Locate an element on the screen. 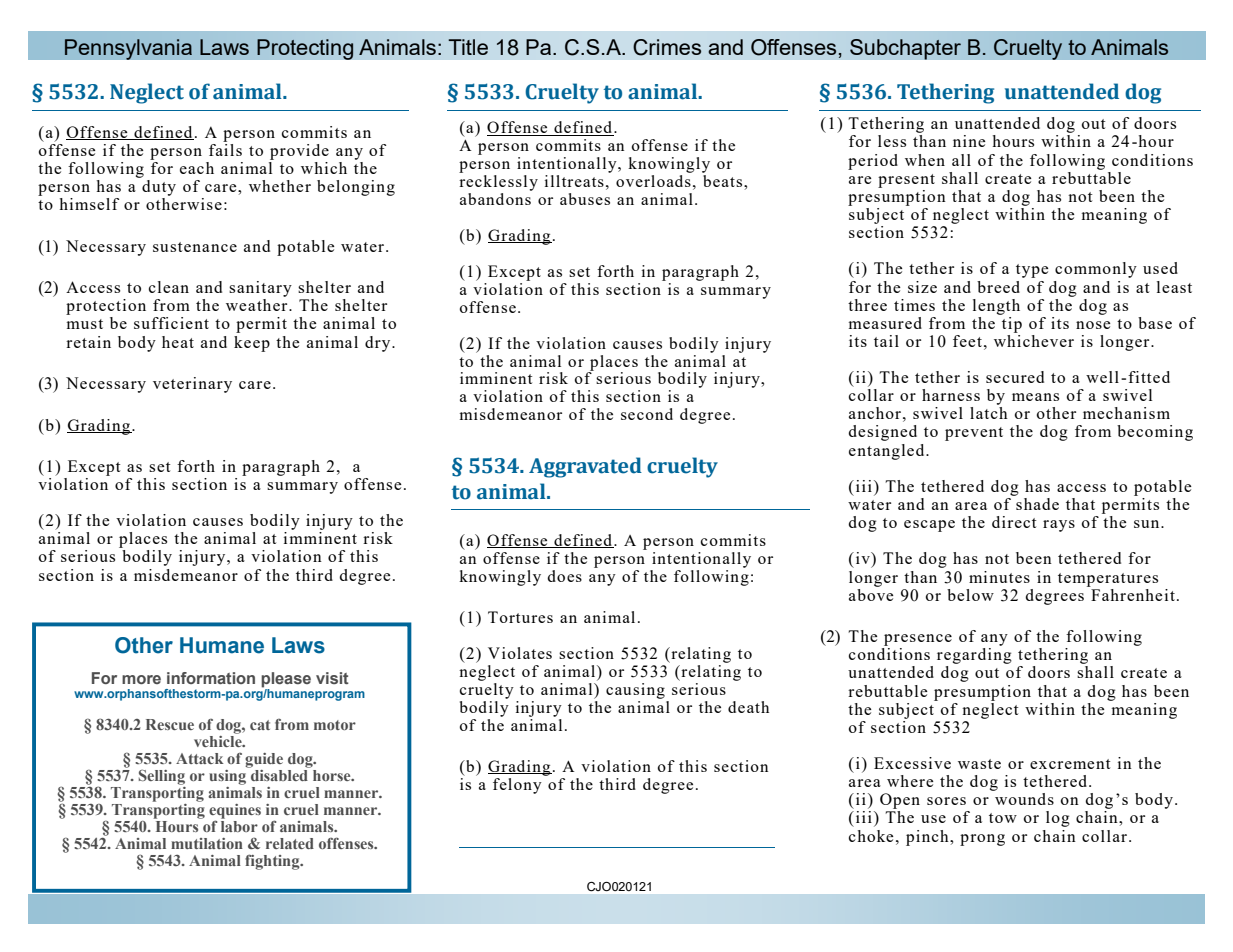  felony is located at coordinates (517, 786).
